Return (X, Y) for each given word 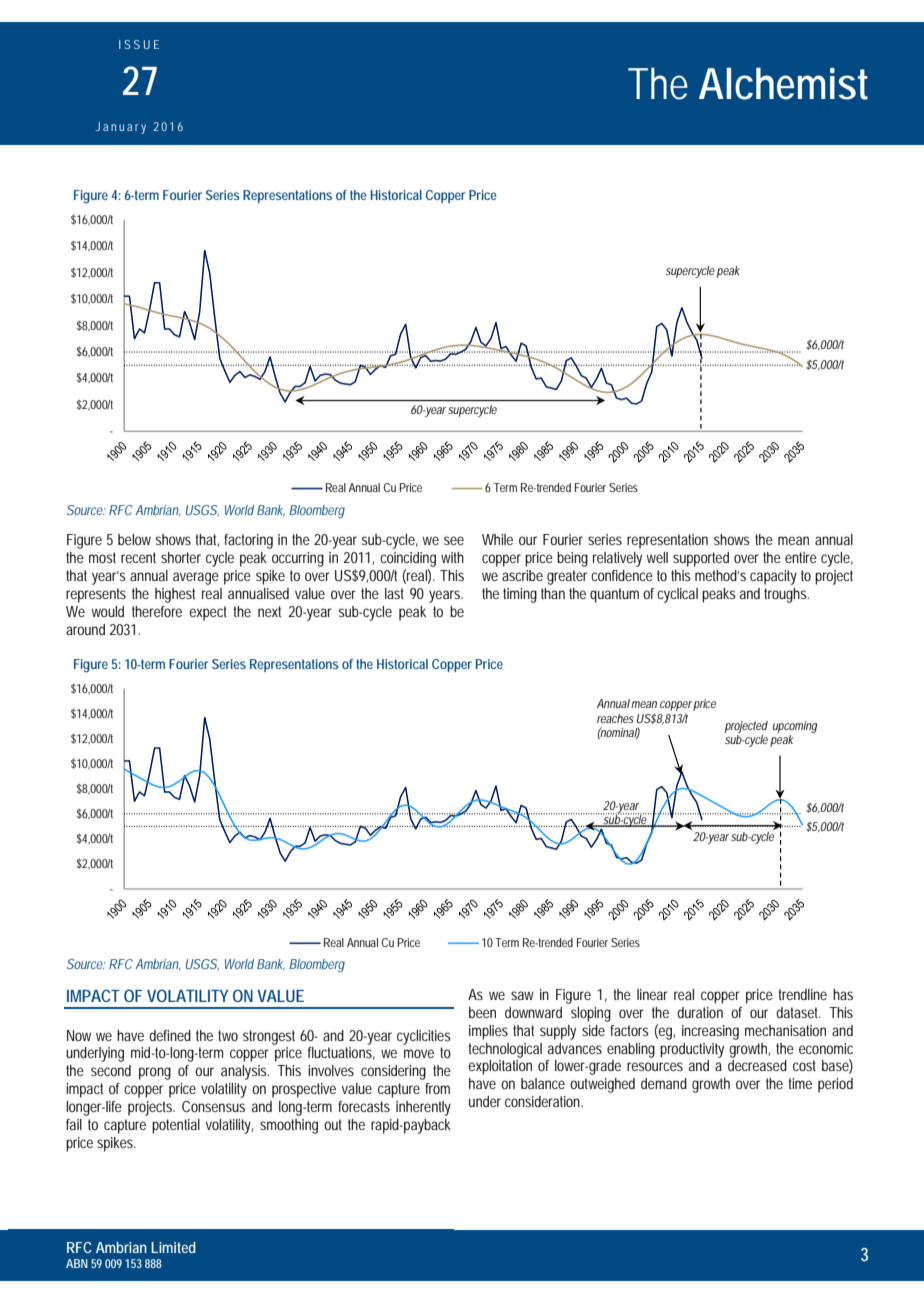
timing (520, 595)
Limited (173, 1247)
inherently (423, 1108)
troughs (786, 595)
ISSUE (139, 44)
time (800, 1083)
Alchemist (783, 83)
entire (801, 557)
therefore (157, 611)
